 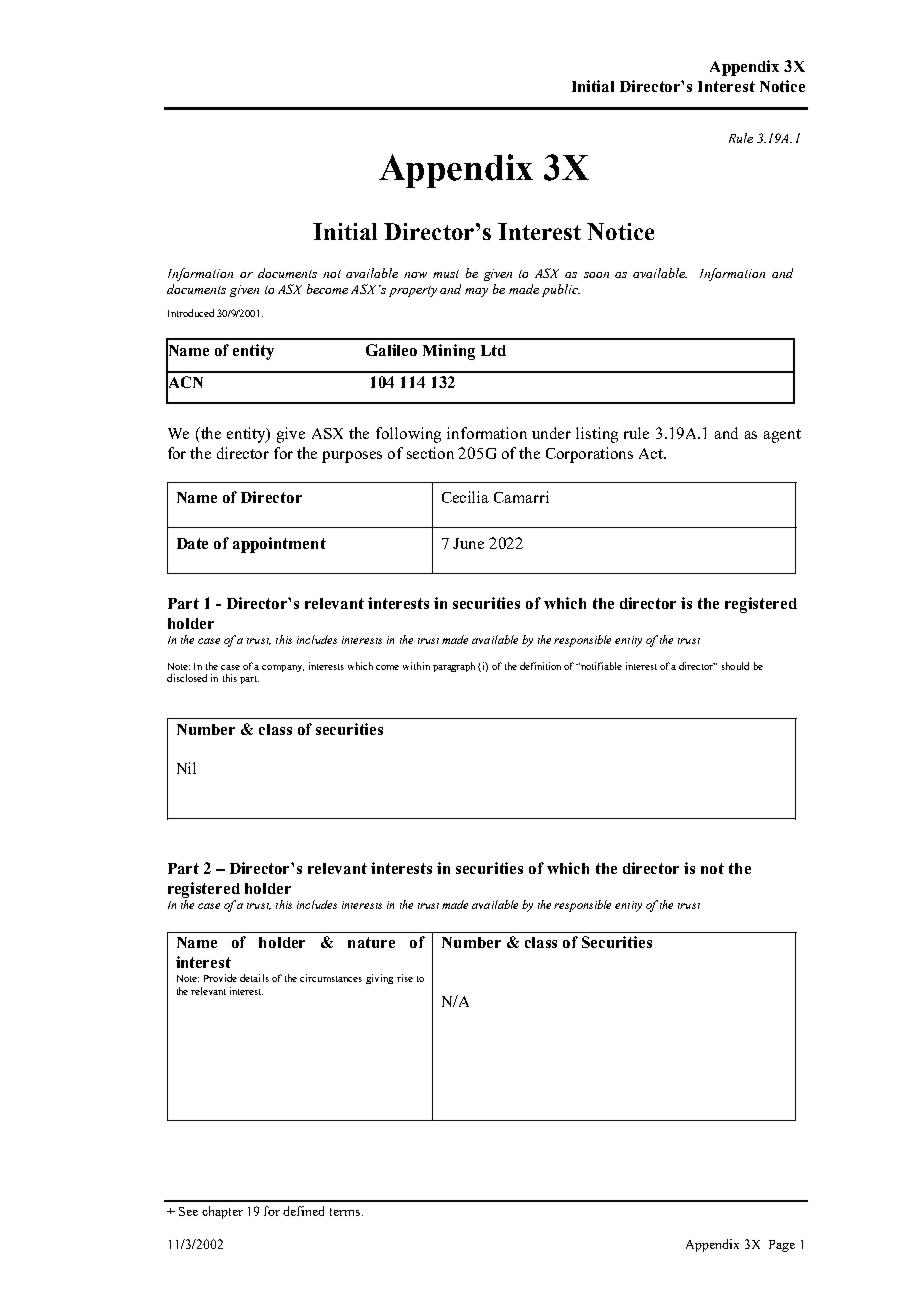 What do you see at coordinates (222, 1212) in the screenshot?
I see `chapter` at bounding box center [222, 1212].
